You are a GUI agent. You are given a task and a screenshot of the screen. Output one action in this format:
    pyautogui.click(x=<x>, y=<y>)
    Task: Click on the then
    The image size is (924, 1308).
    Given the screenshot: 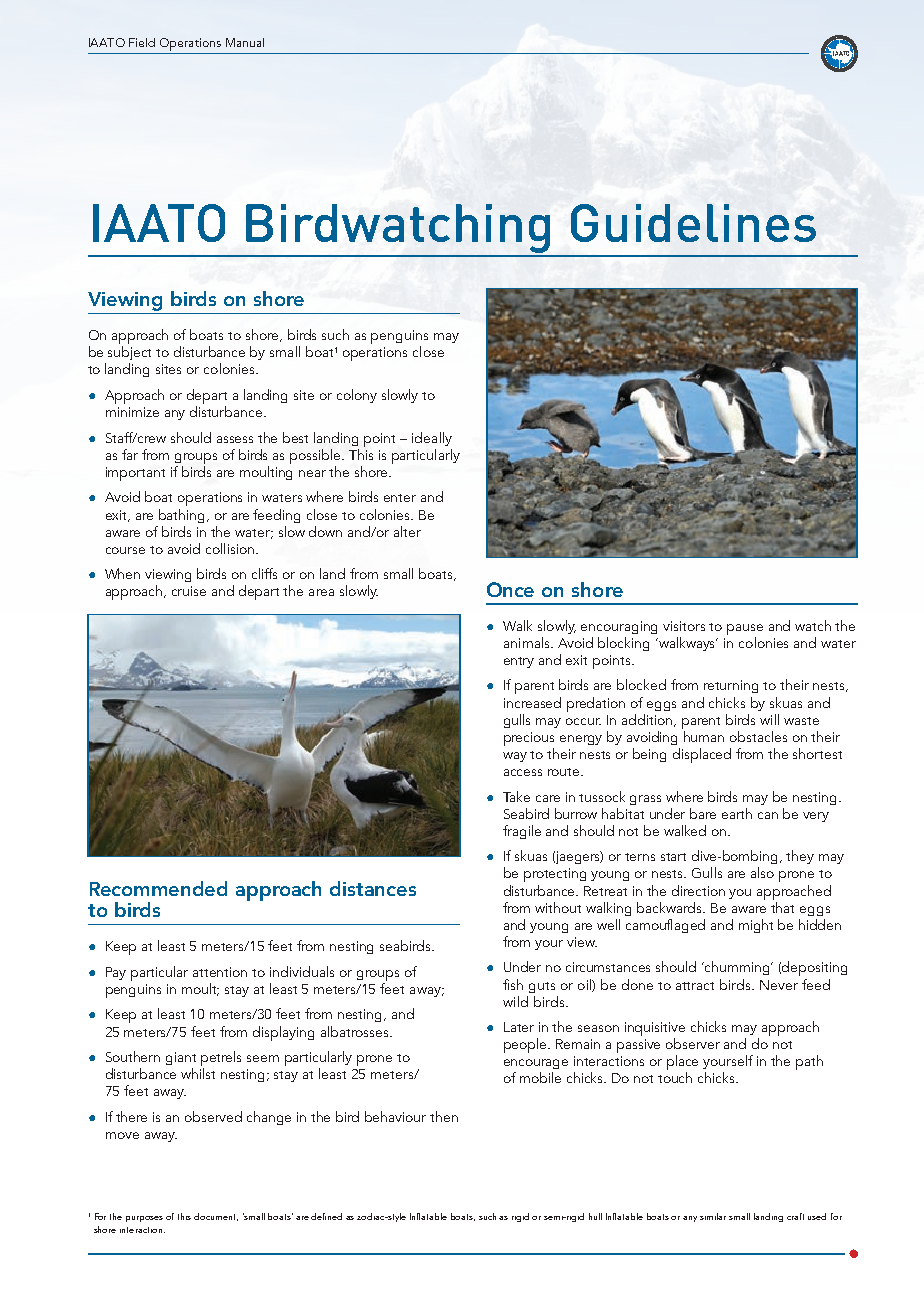 What is the action you would take?
    pyautogui.click(x=444, y=1116)
